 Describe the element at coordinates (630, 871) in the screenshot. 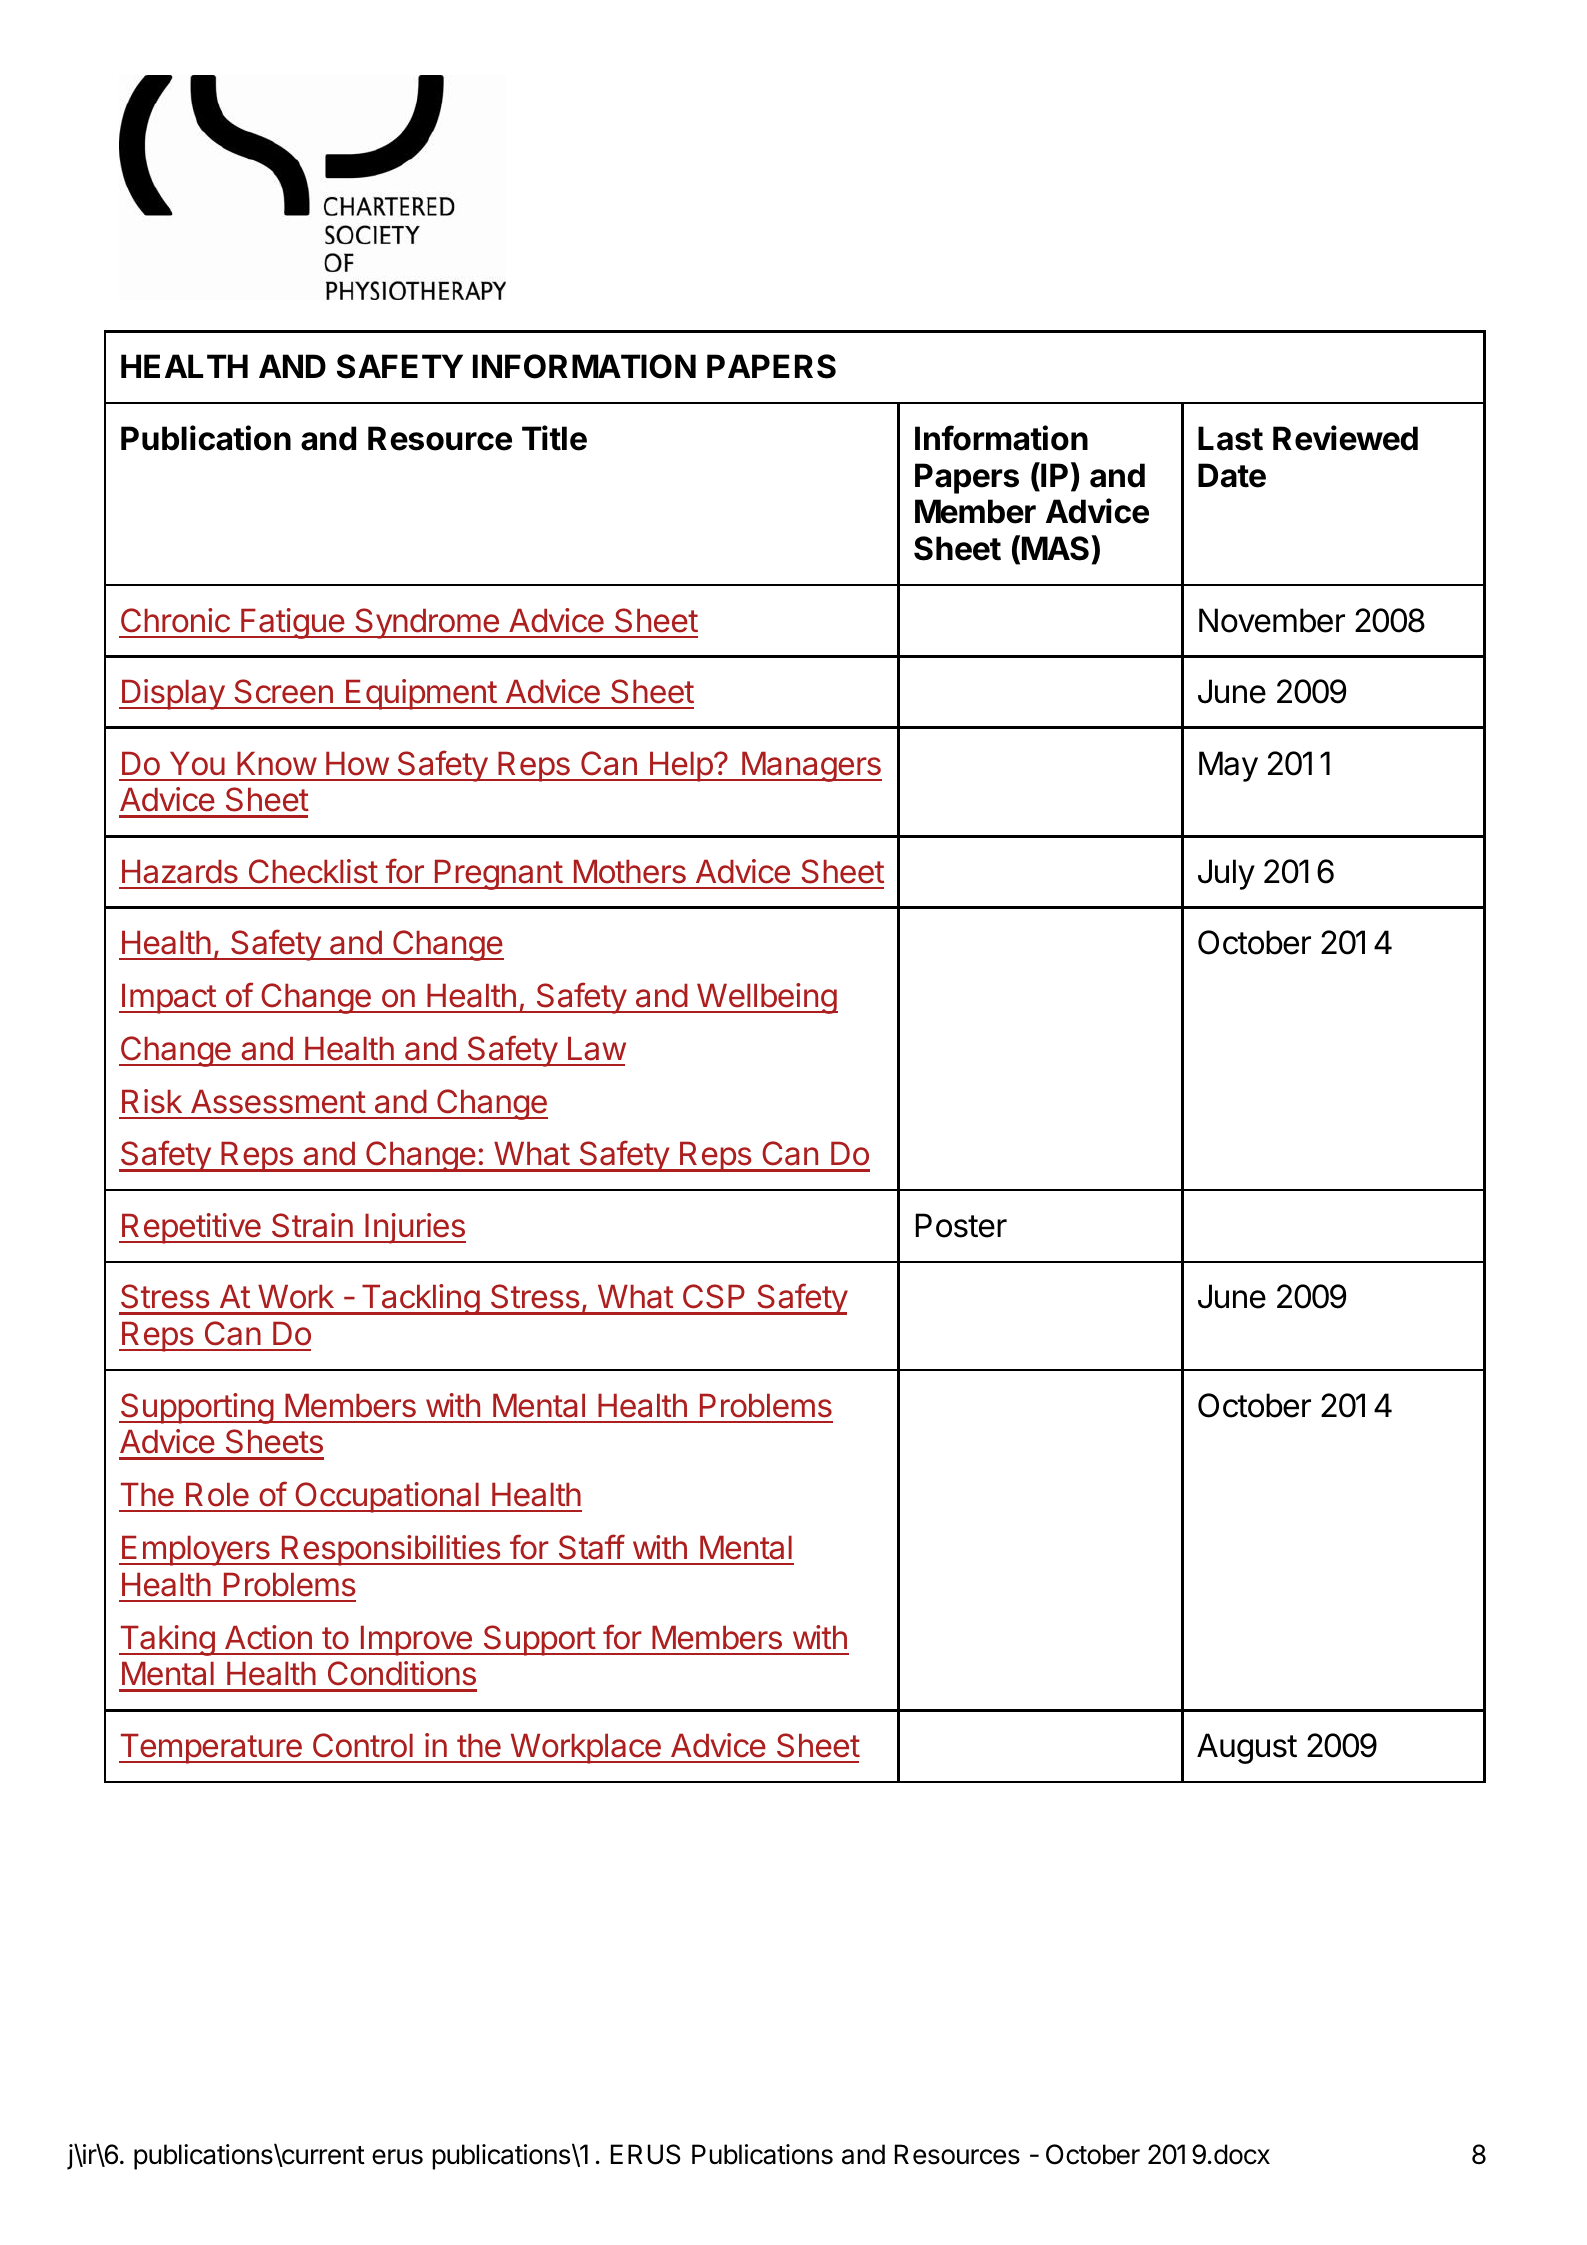

I see `Mothers` at that location.
